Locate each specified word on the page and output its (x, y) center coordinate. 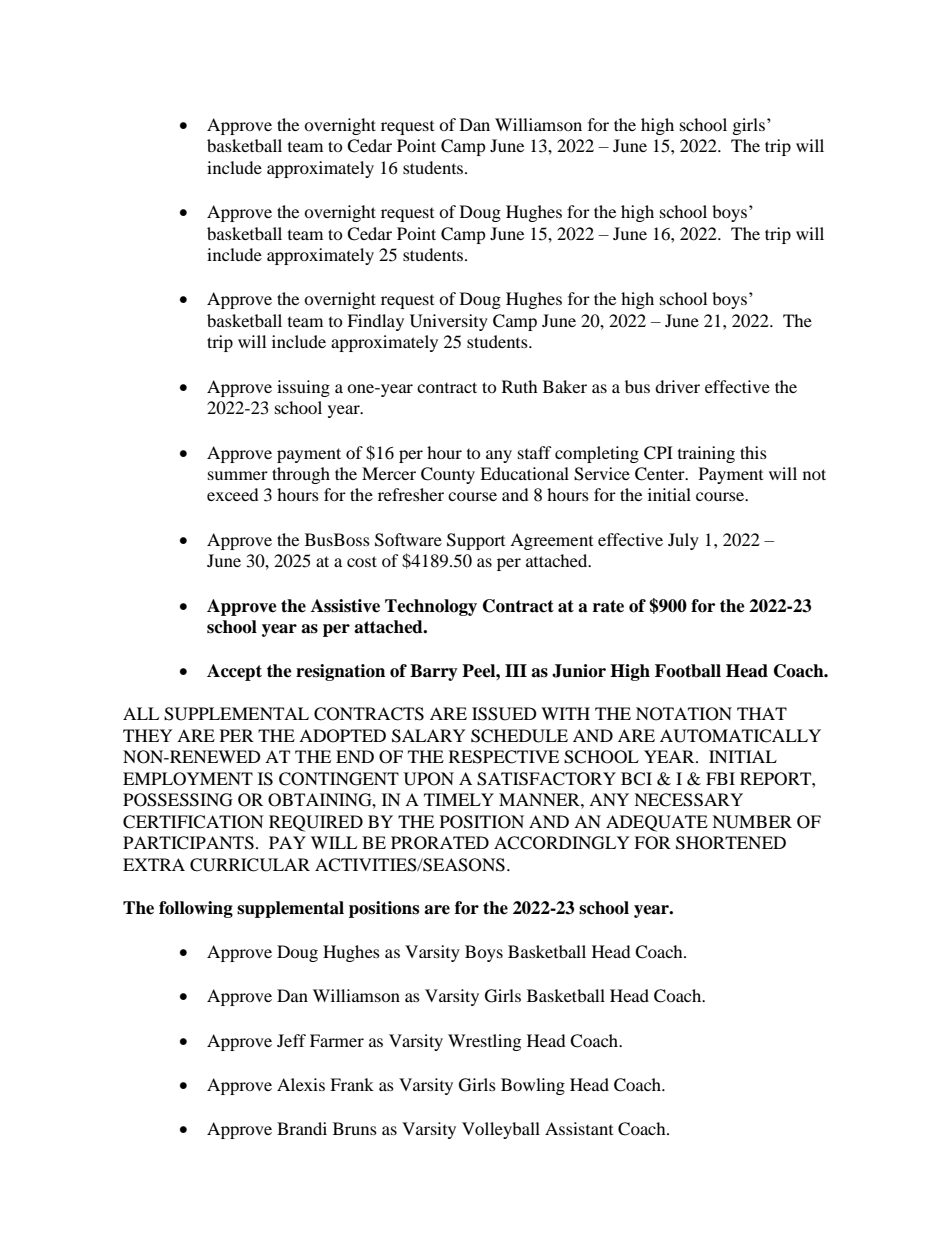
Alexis (301, 1084)
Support (476, 541)
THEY (148, 735)
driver (677, 386)
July (683, 541)
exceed (233, 494)
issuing (303, 388)
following (196, 909)
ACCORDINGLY (562, 843)
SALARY (429, 736)
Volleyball (501, 1130)
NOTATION (684, 714)
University (449, 322)
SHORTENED (731, 843)
